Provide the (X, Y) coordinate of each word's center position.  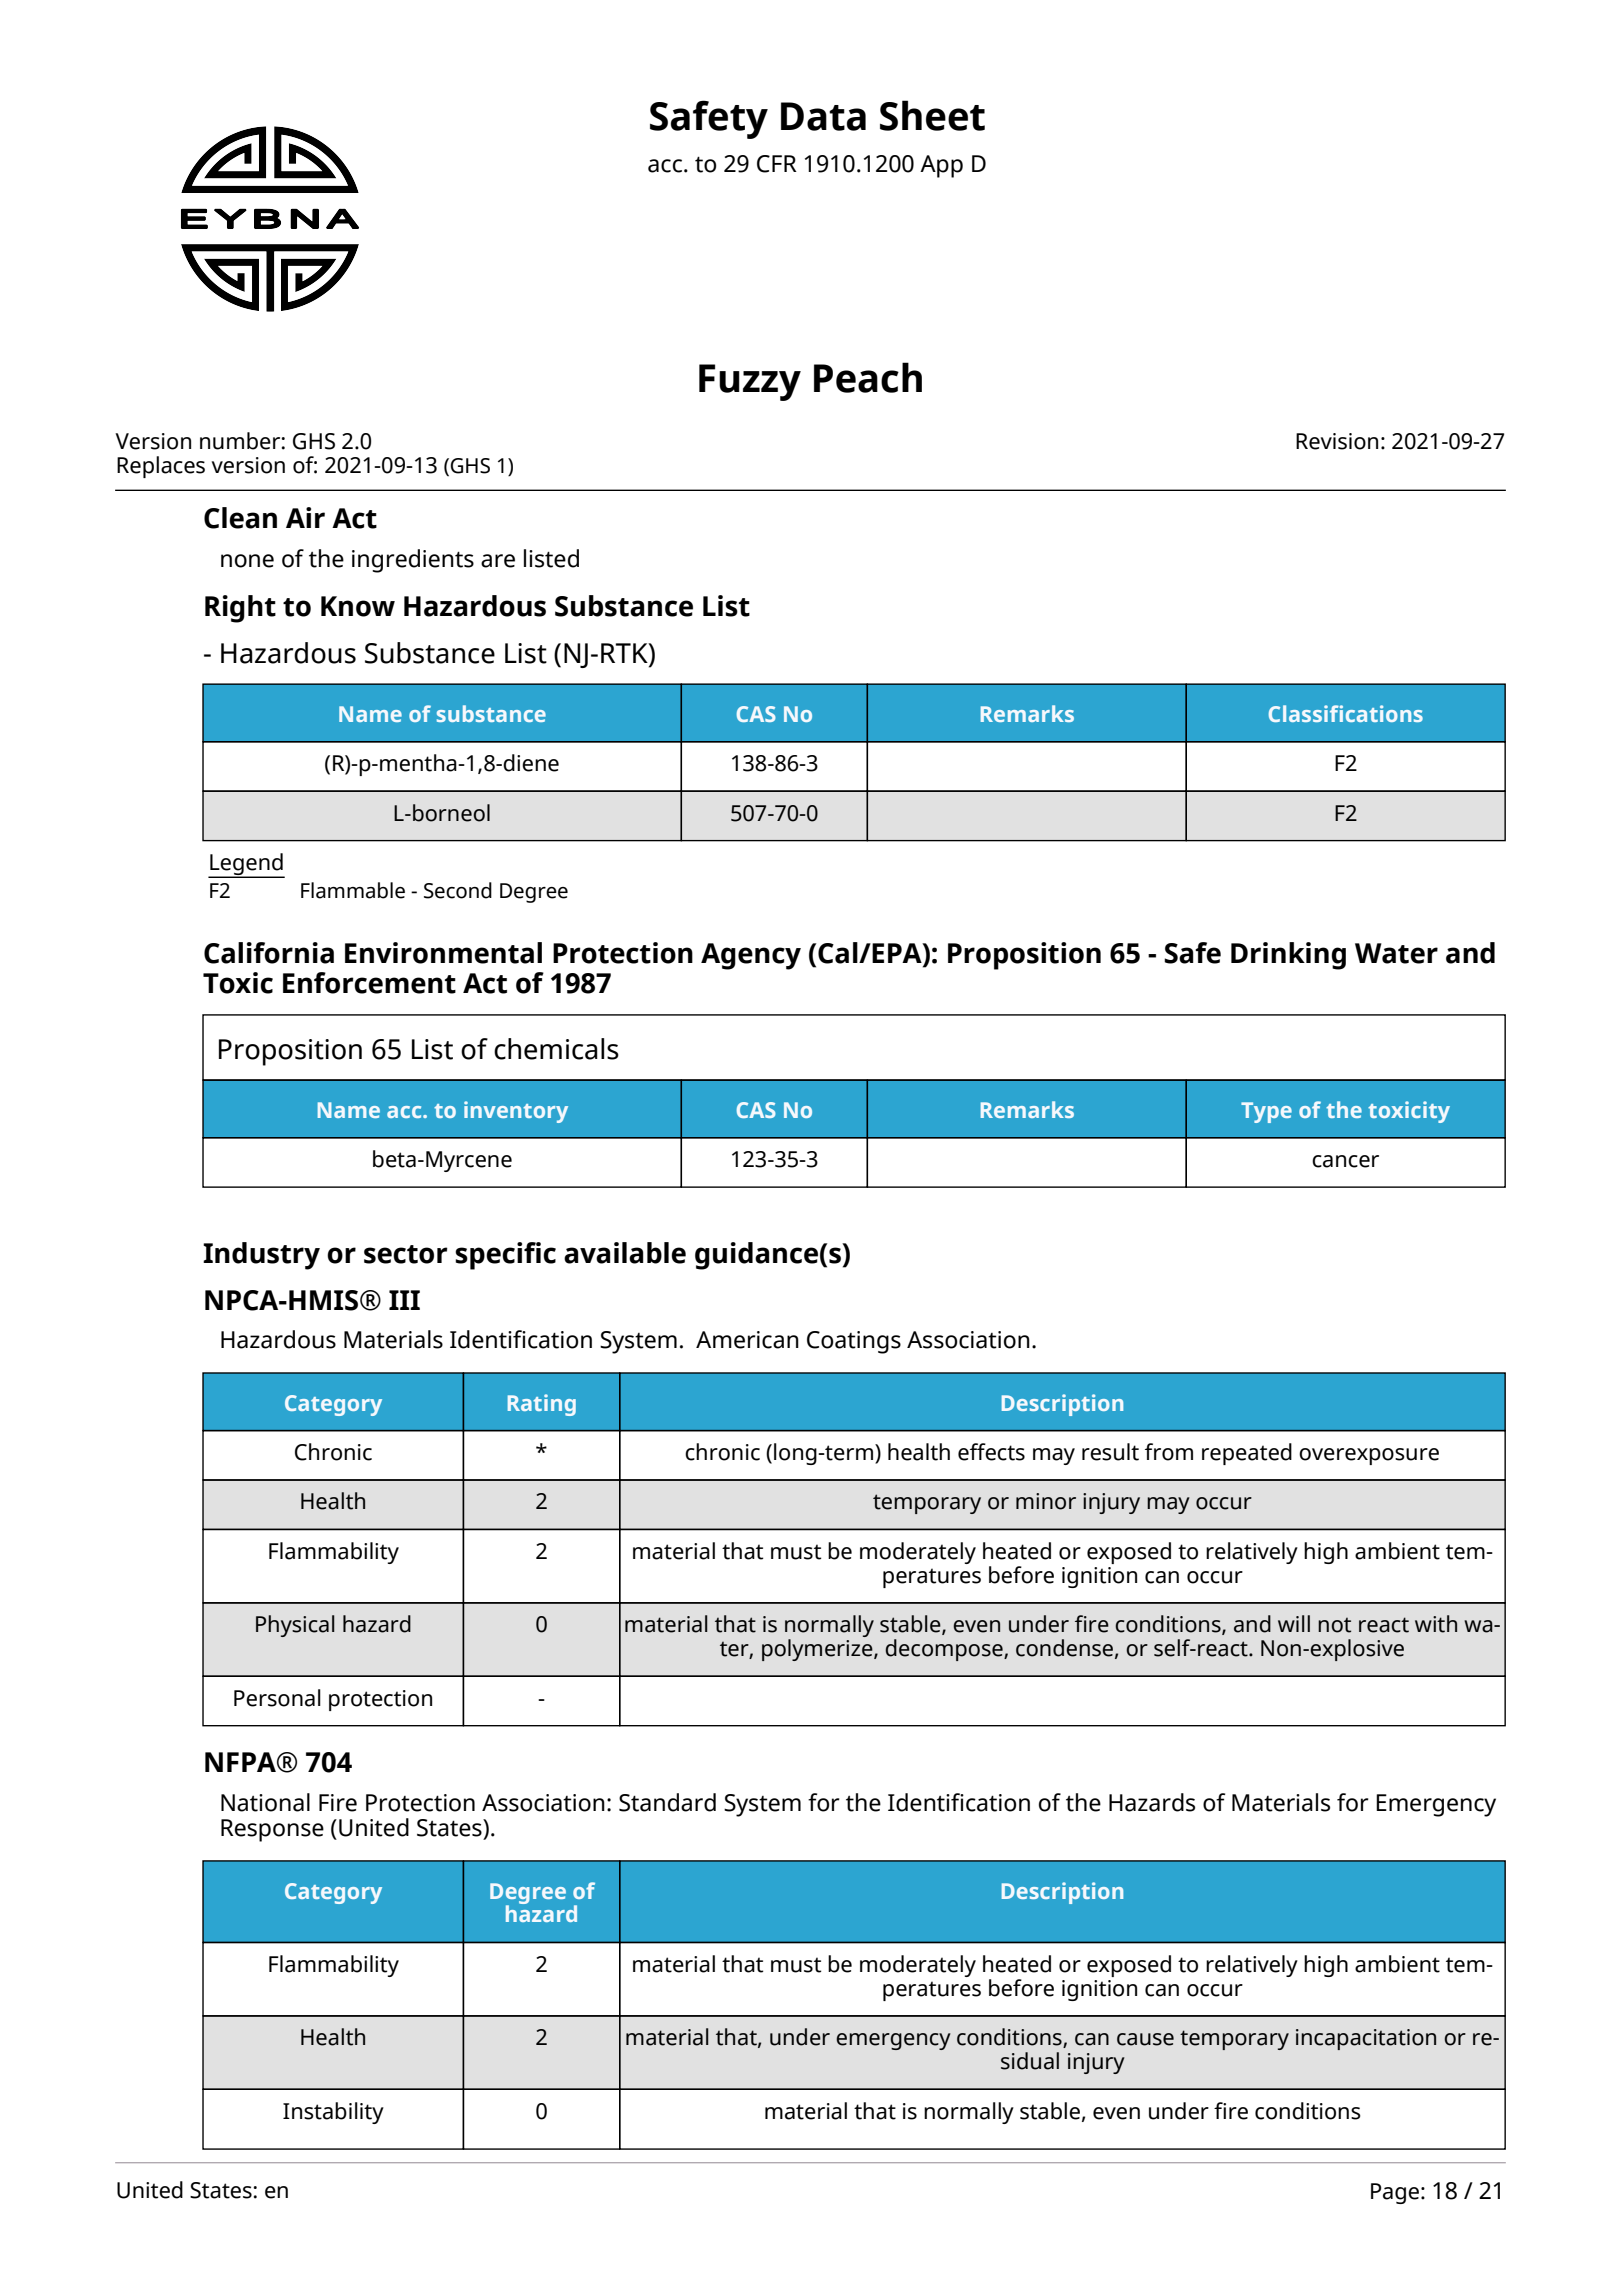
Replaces (161, 467)
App (941, 166)
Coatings (854, 1342)
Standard (667, 1802)
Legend (246, 865)
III (404, 1300)
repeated (1247, 1454)
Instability (333, 2113)
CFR (777, 164)
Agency (751, 956)
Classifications (1346, 713)
